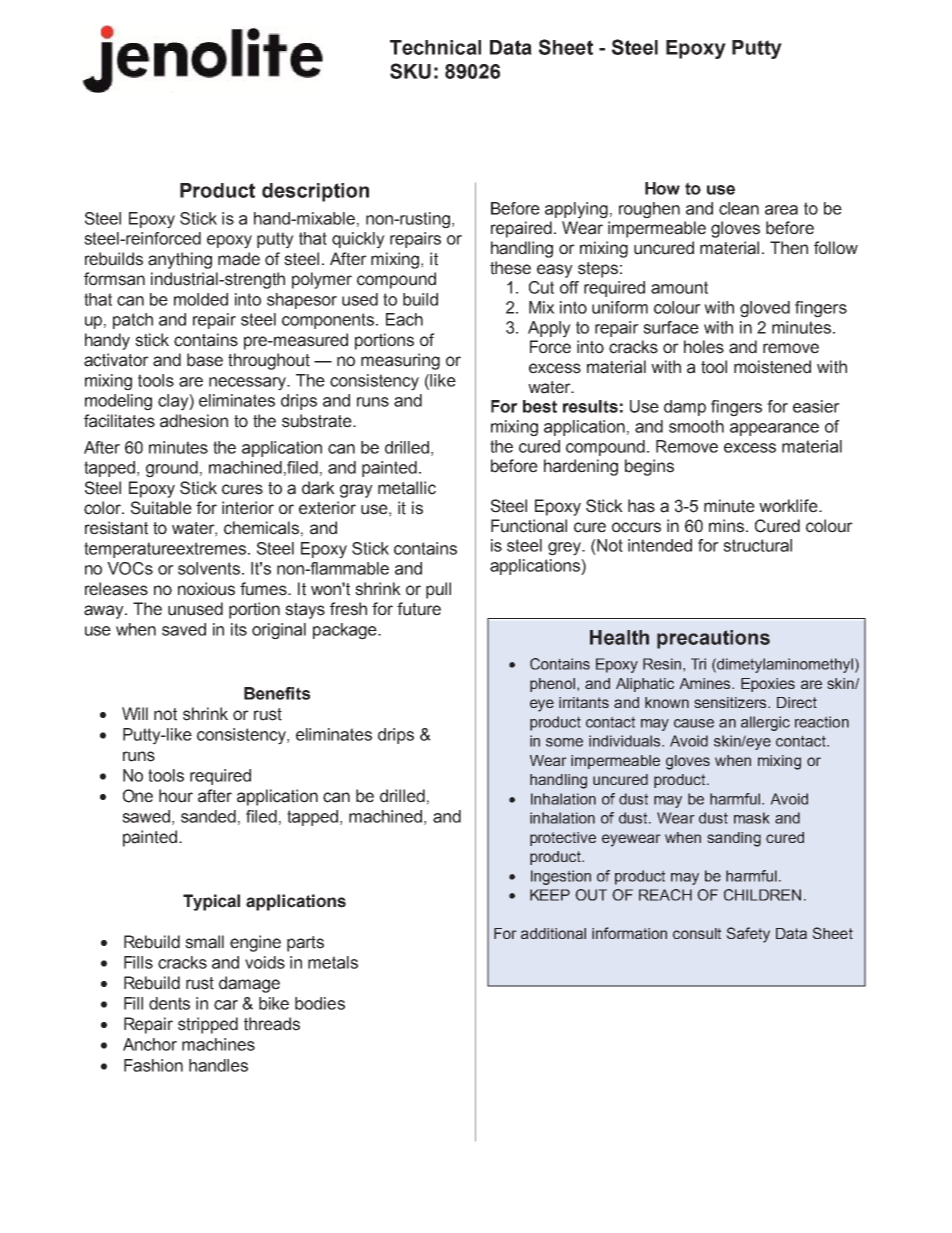  I want to click on structural, so click(757, 545).
